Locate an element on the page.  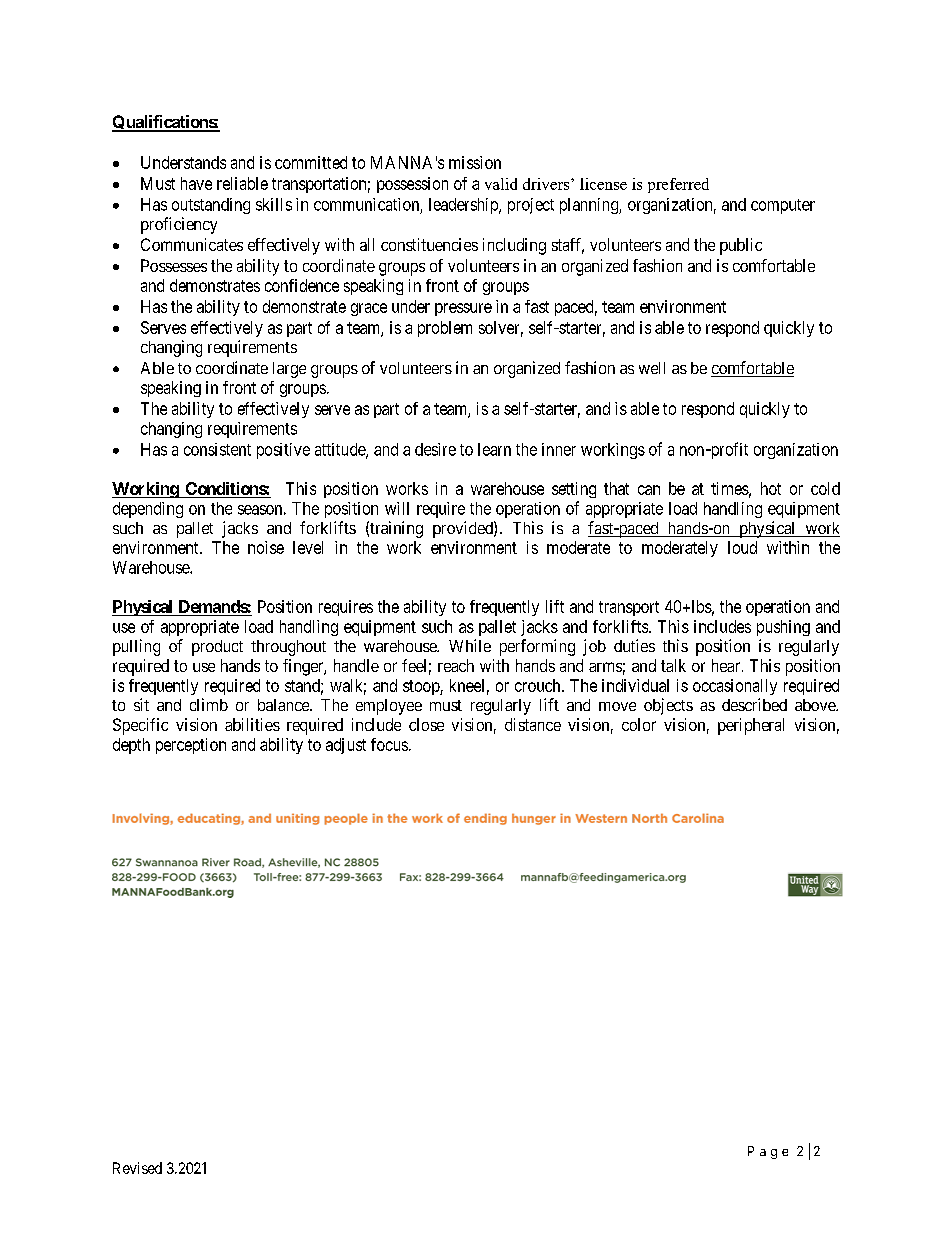
depth is located at coordinates (131, 746).
